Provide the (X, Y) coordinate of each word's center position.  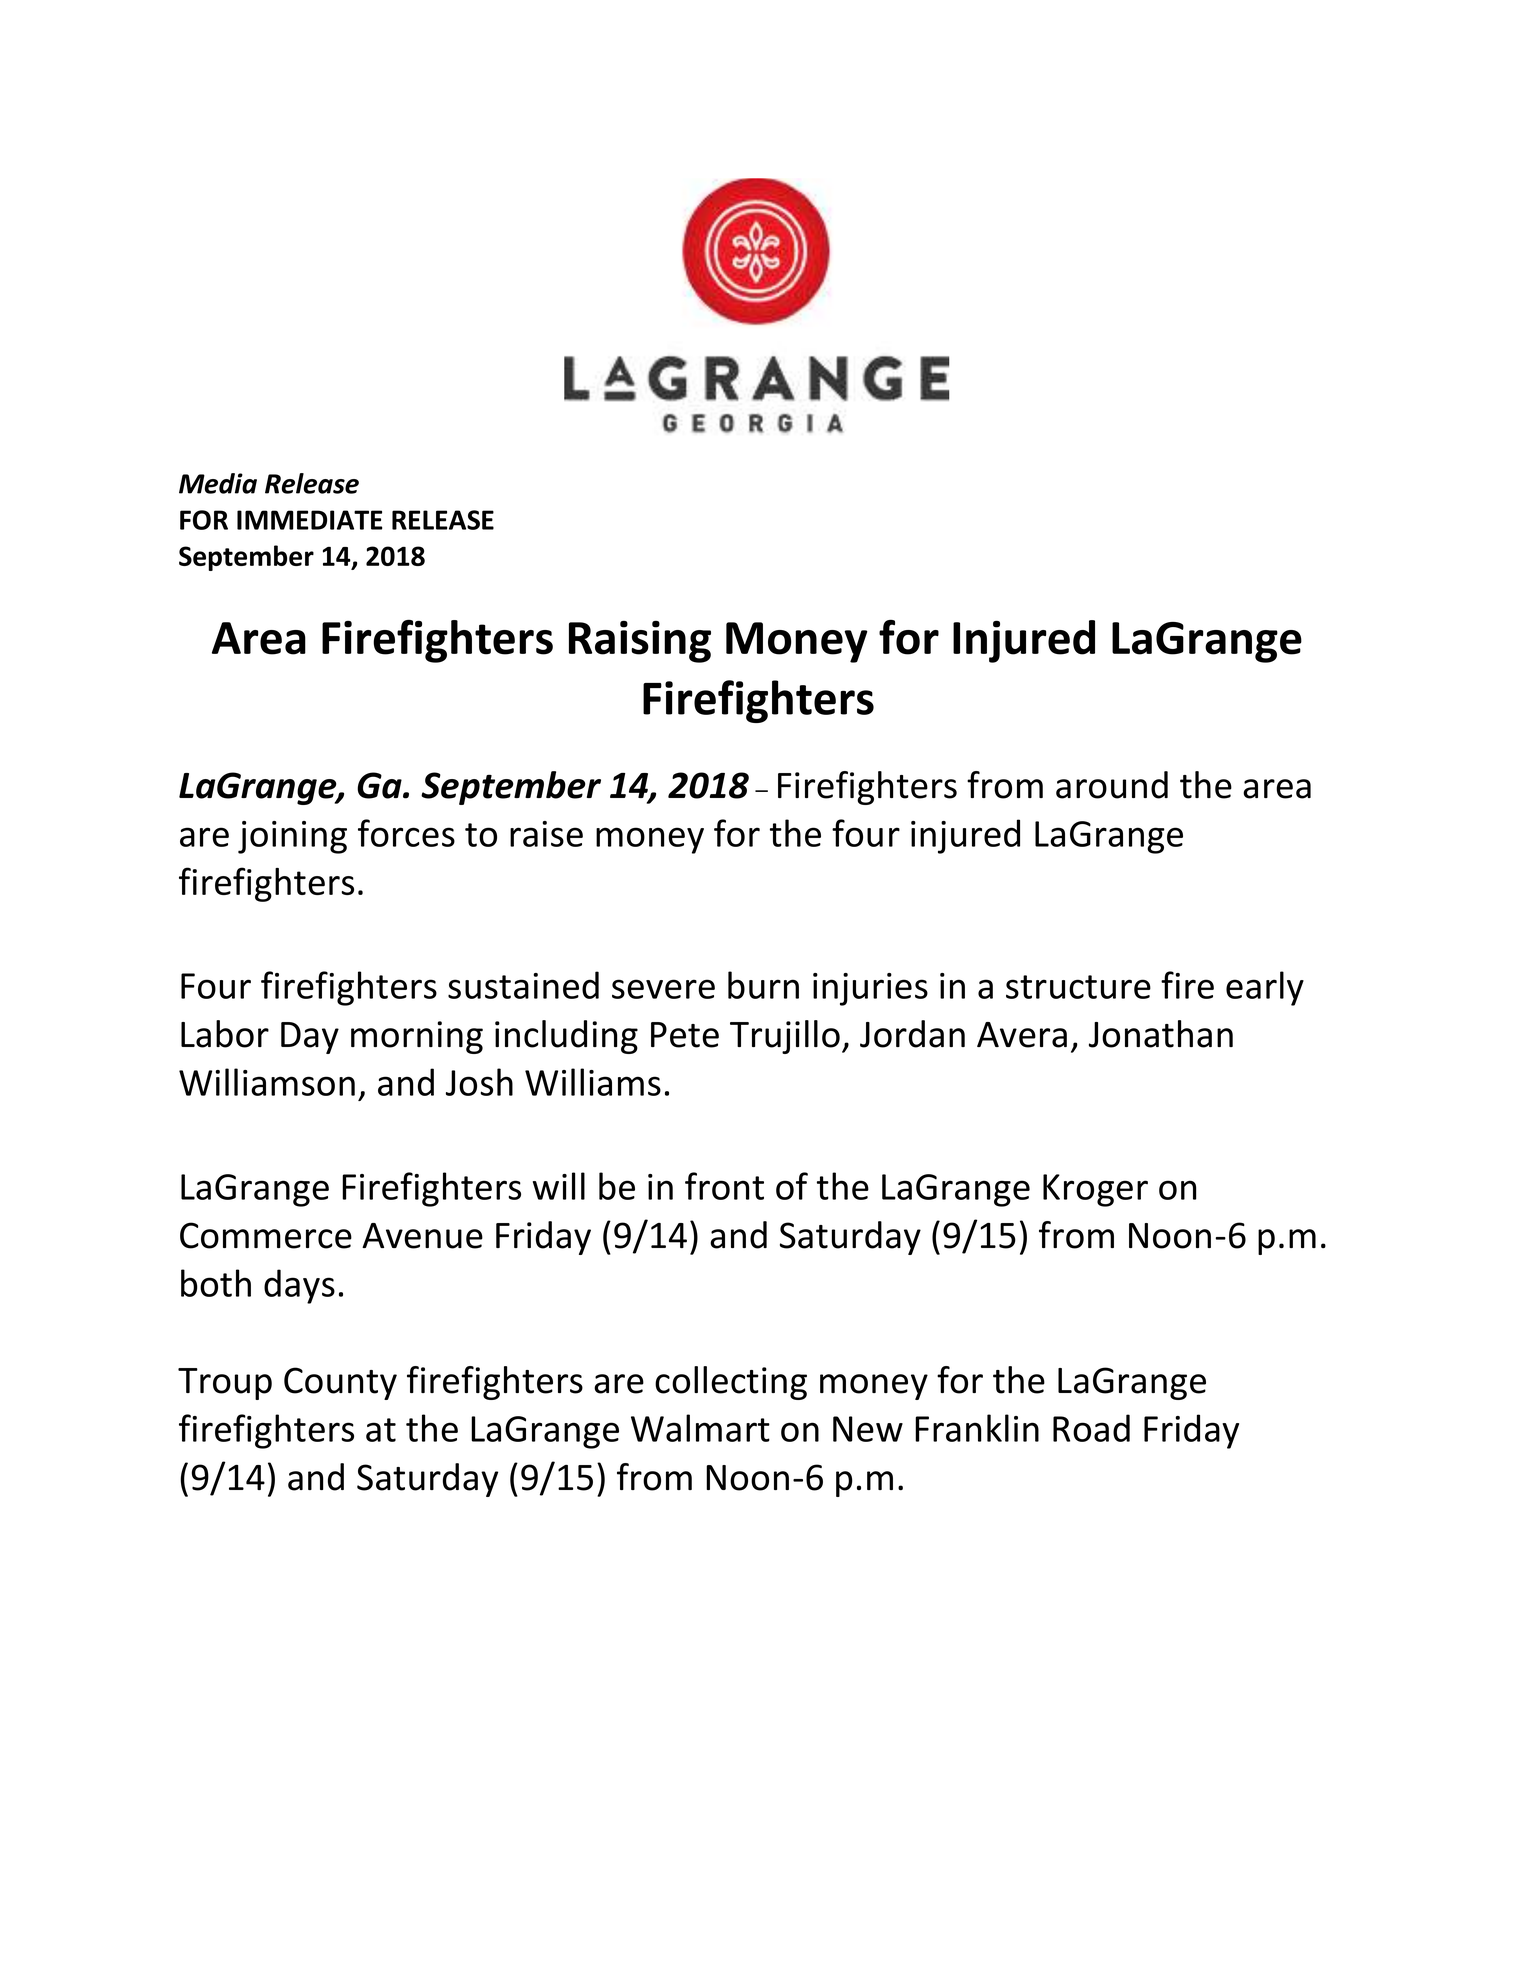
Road (1091, 1428)
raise (546, 834)
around (1112, 785)
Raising (640, 642)
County (340, 1383)
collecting (731, 1383)
